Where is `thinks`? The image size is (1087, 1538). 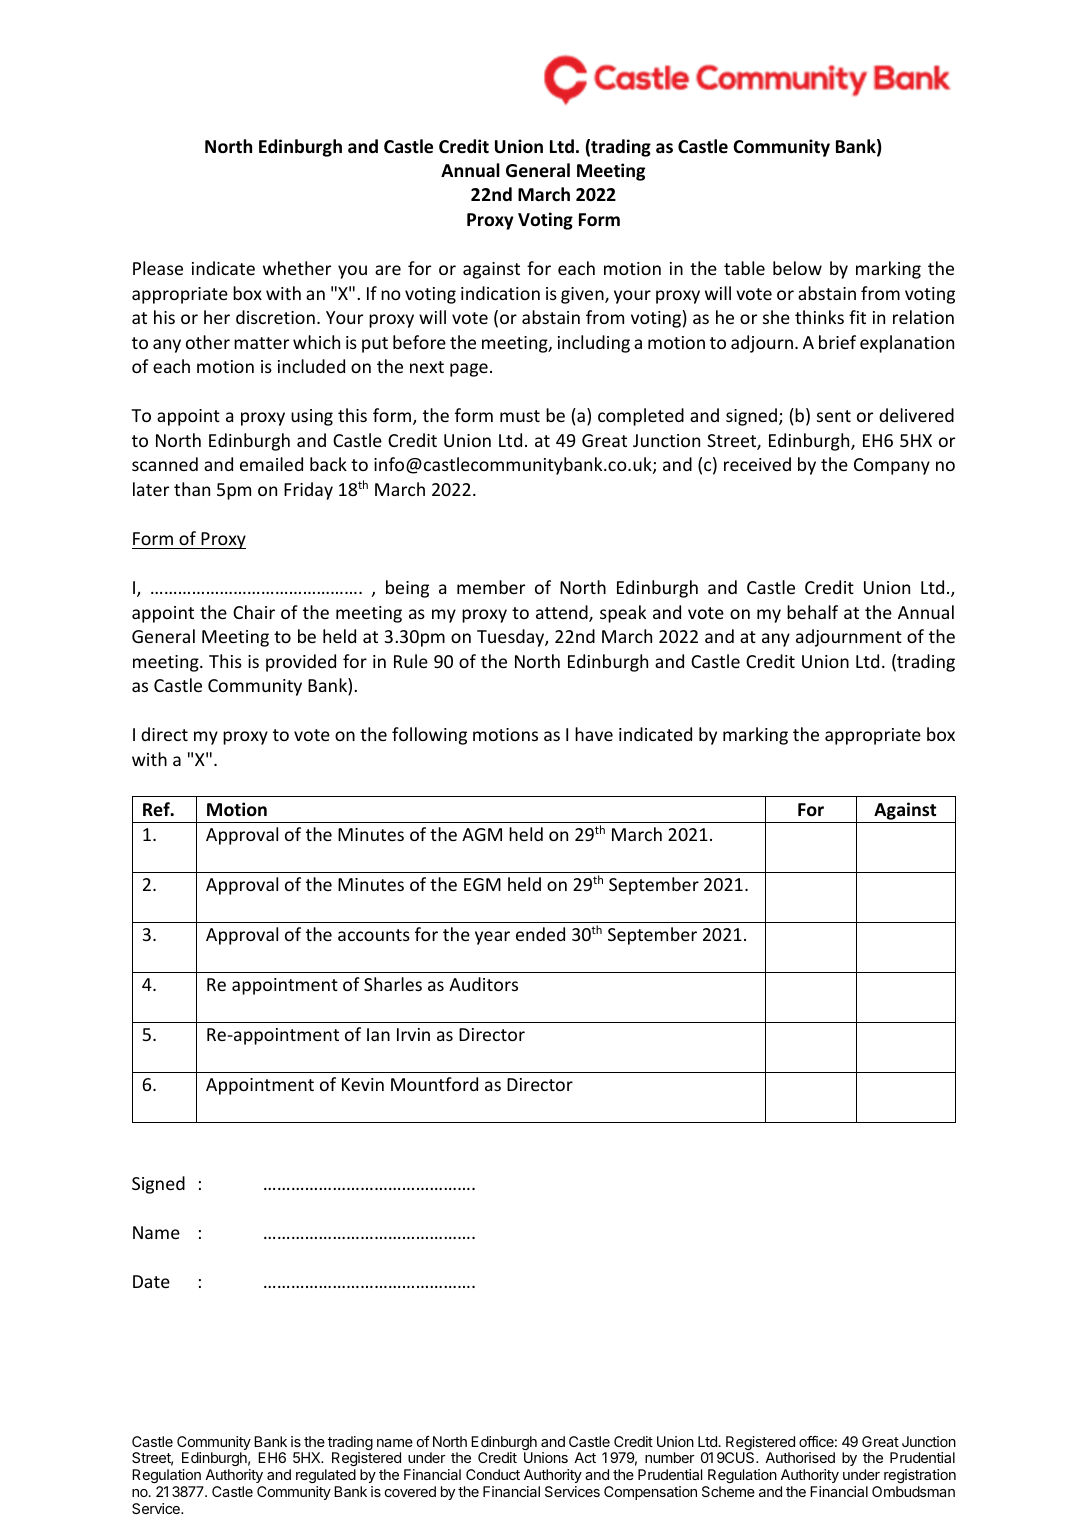 thinks is located at coordinates (819, 317).
